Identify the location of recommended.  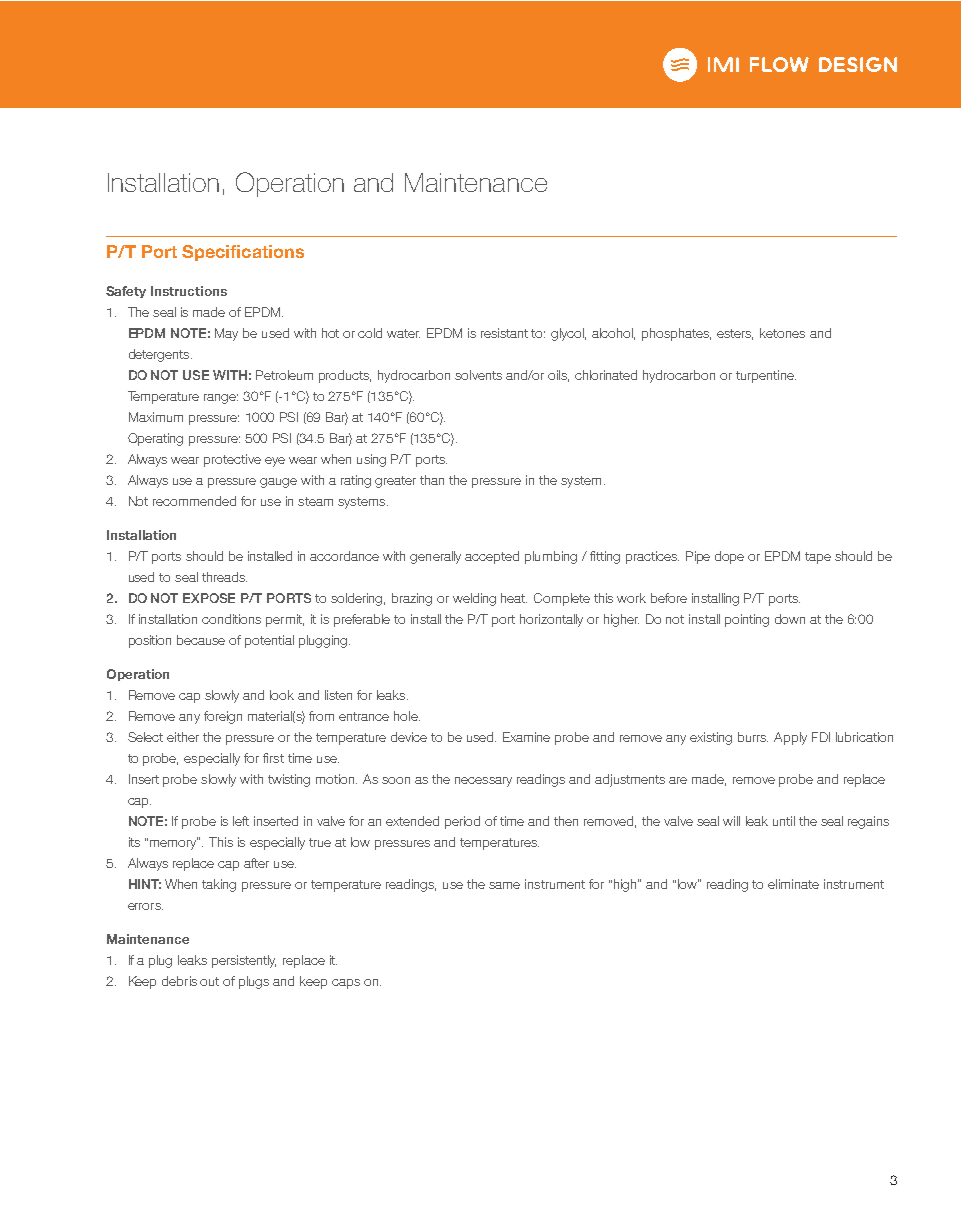
(194, 501).
